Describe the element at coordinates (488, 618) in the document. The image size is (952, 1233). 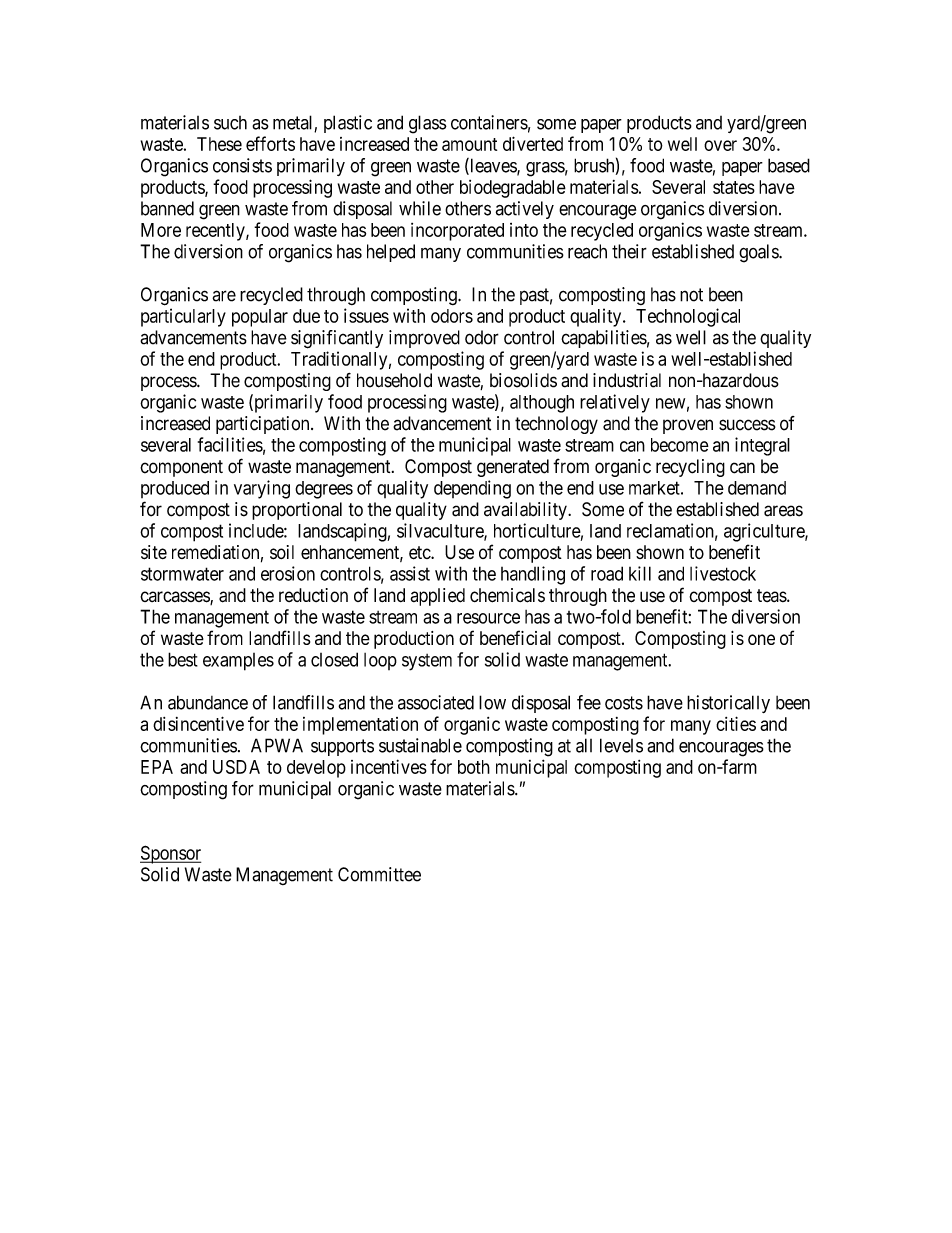
I see `resource` at that location.
